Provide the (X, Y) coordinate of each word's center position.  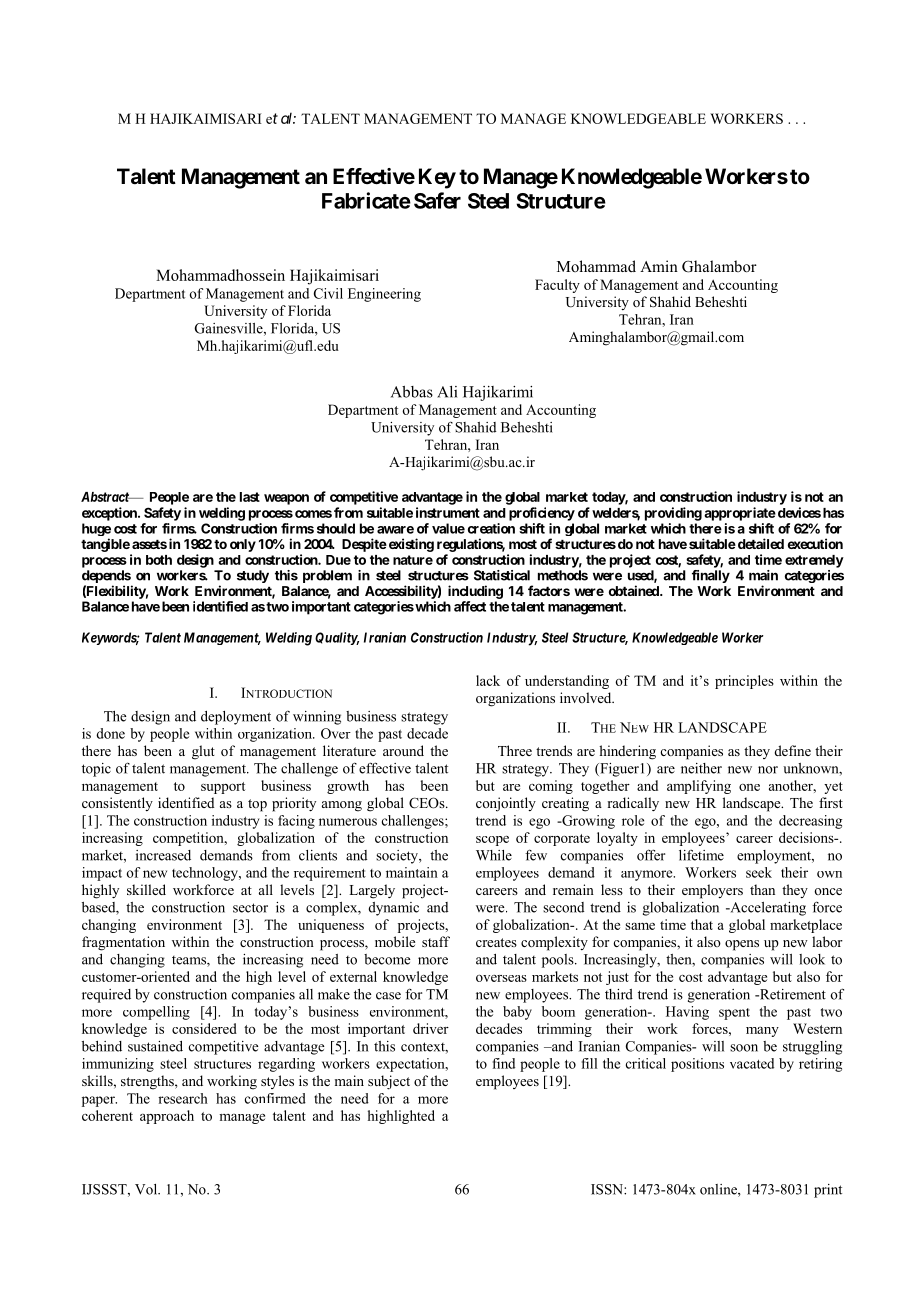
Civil (328, 293)
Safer (437, 200)
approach (167, 1117)
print (828, 1191)
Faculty (557, 286)
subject (389, 1082)
